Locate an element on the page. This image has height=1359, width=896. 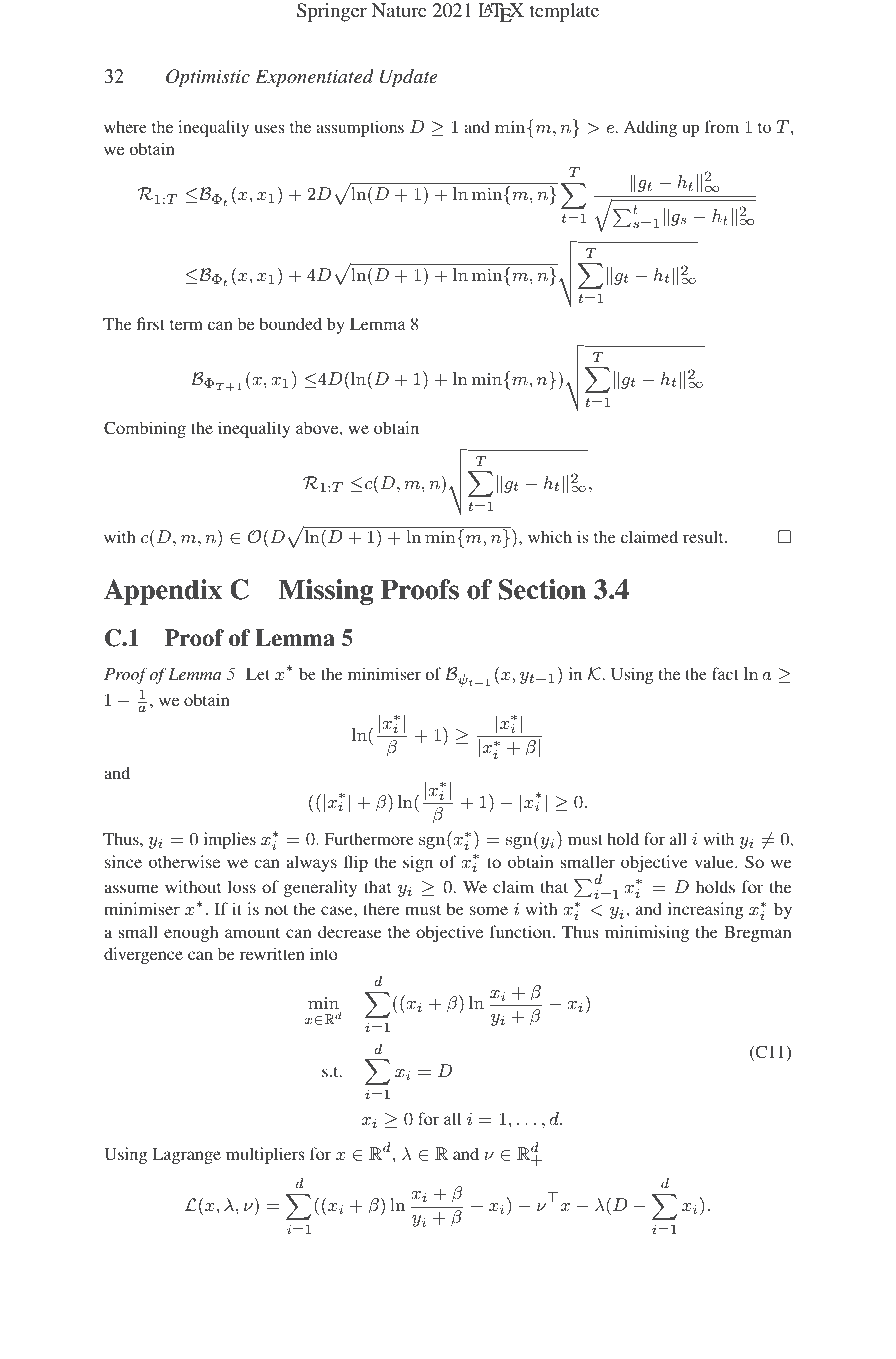
Adding is located at coordinates (650, 128).
